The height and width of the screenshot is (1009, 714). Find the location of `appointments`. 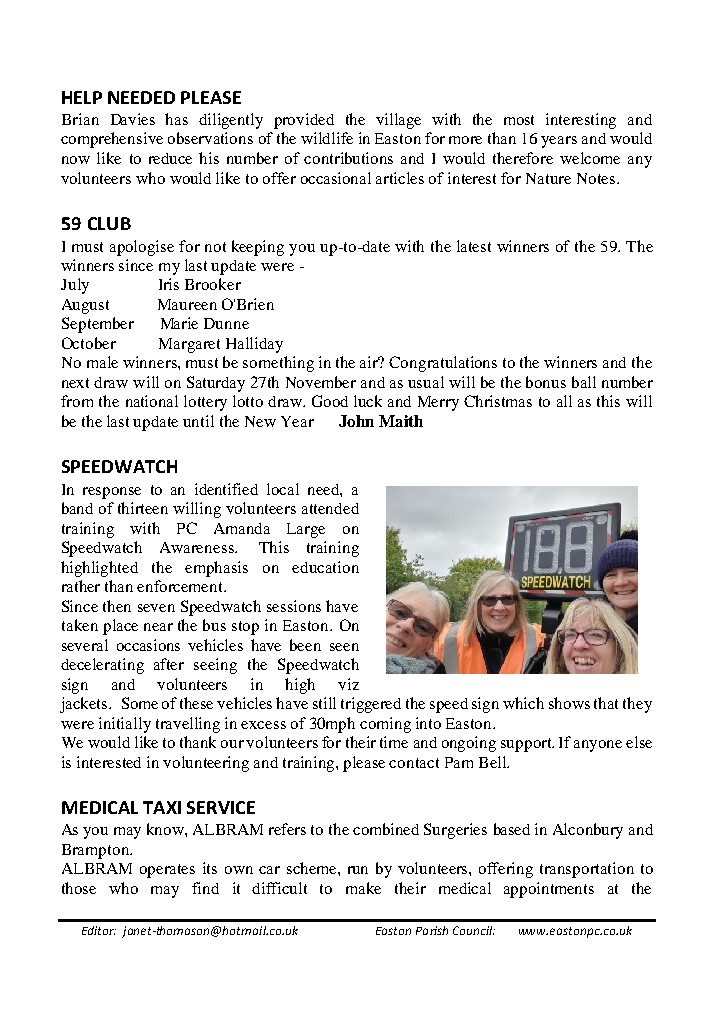

appointments is located at coordinates (549, 890).
